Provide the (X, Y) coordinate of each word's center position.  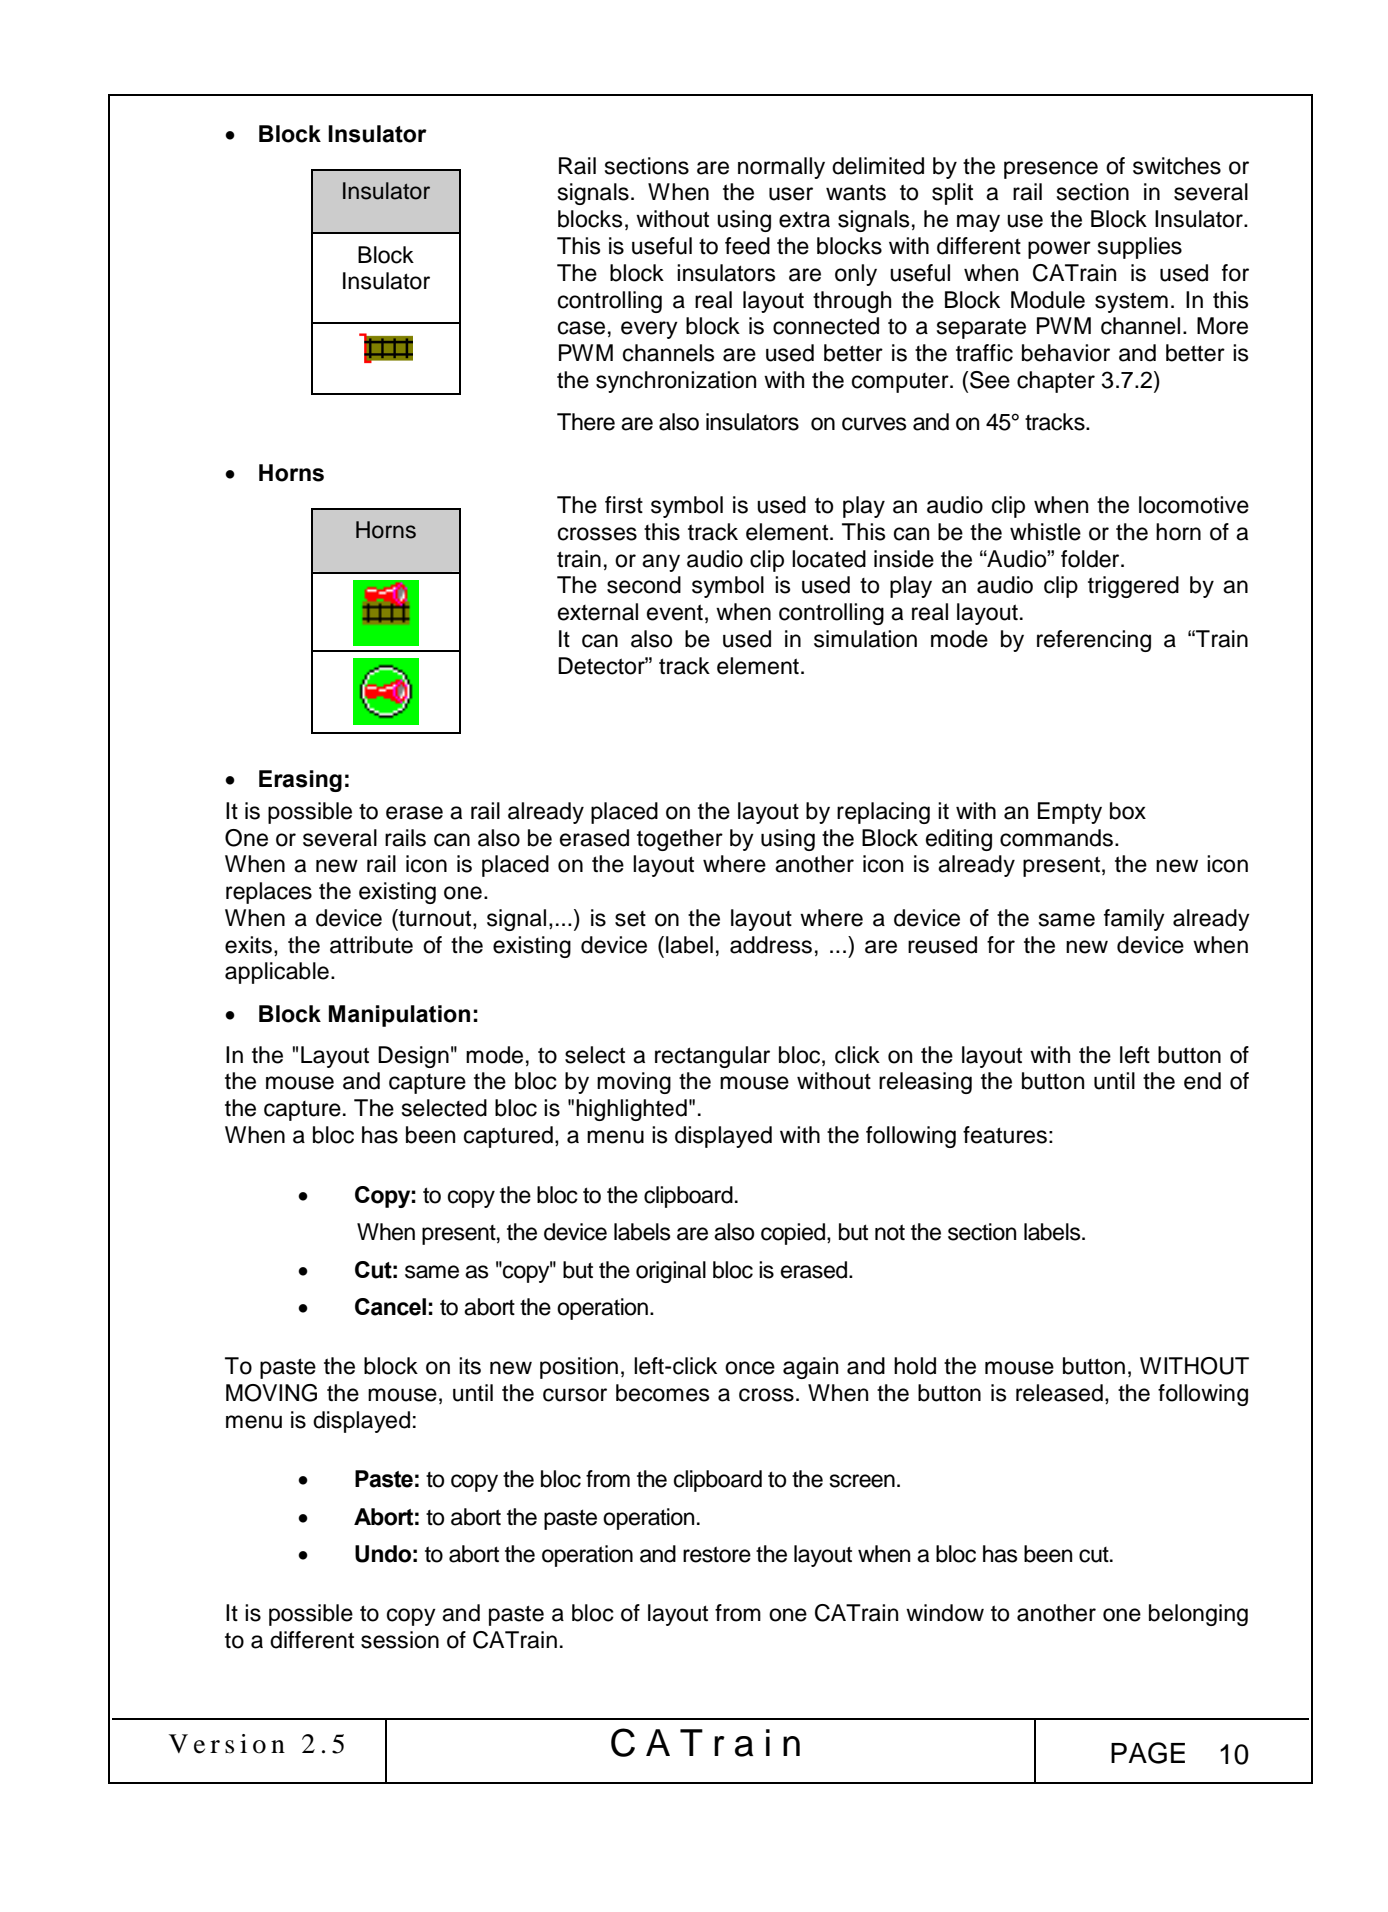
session (400, 1640)
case (581, 328)
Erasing (300, 781)
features (1005, 1135)
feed (747, 246)
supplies (1140, 248)
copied (793, 1234)
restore (717, 1554)
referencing (1094, 641)
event (675, 612)
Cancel (390, 1307)
